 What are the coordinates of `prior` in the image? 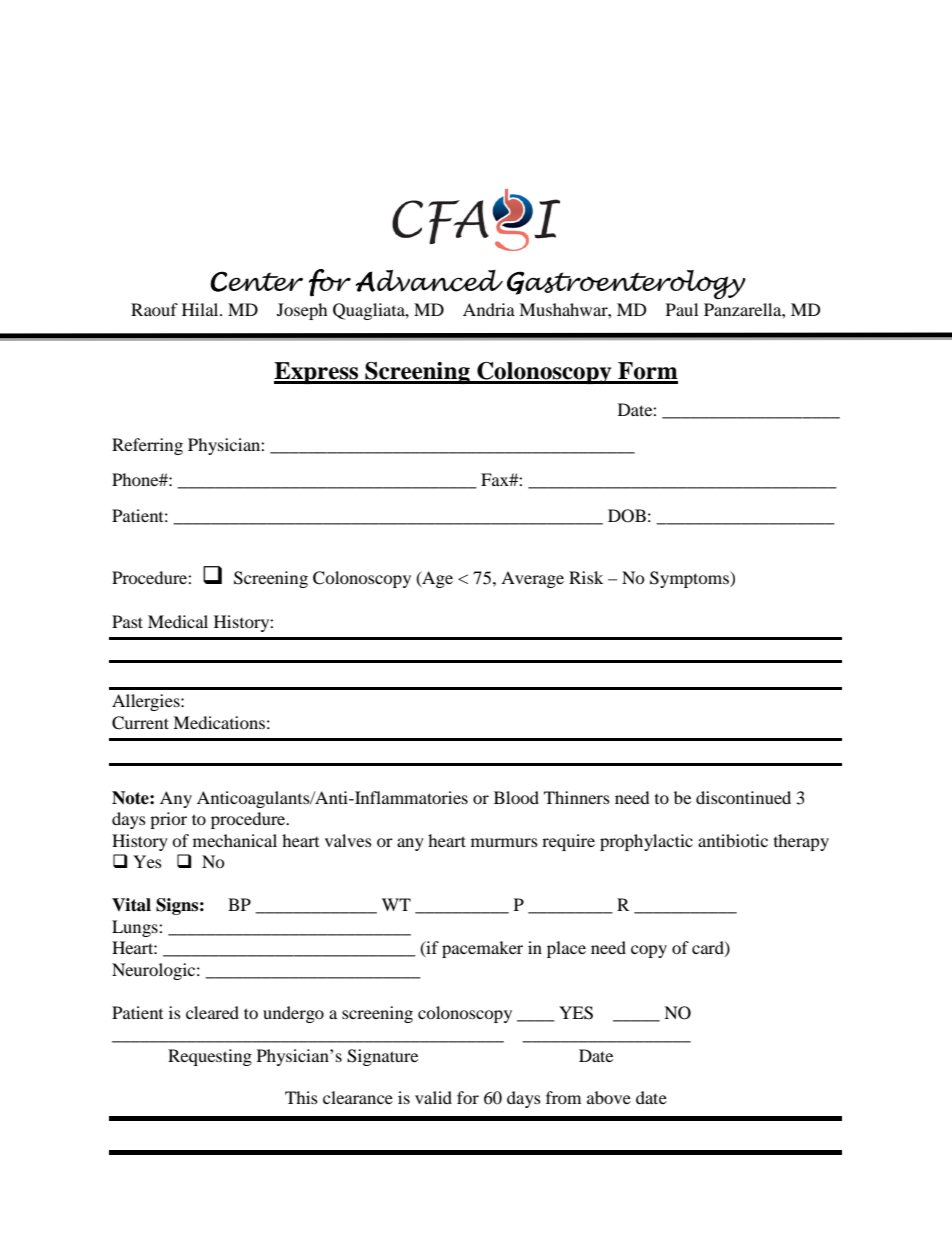 It's located at (168, 820).
